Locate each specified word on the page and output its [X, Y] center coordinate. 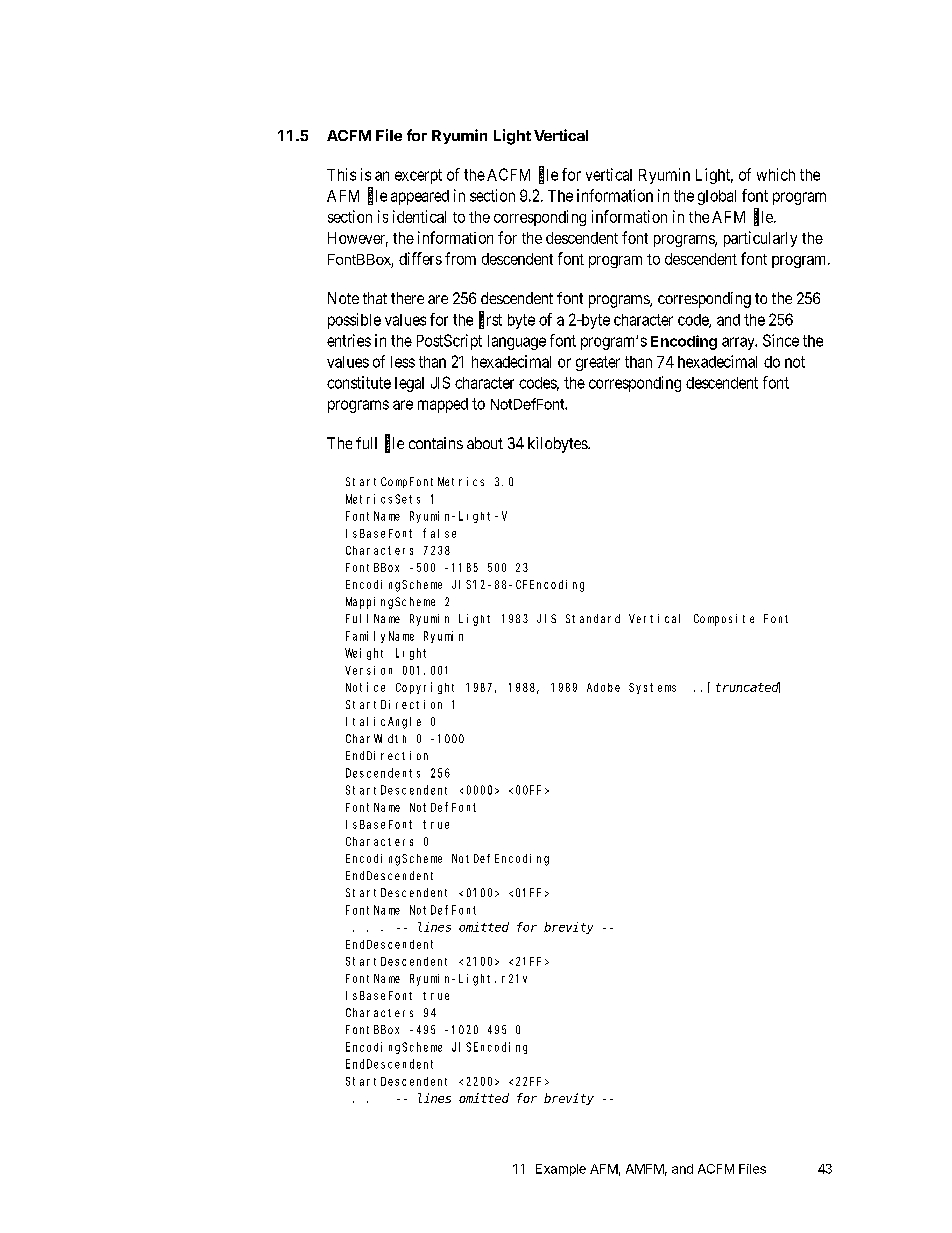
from [460, 258]
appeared [420, 197]
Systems [652, 688]
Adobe [603, 687]
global [717, 197]
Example [561, 1170]
